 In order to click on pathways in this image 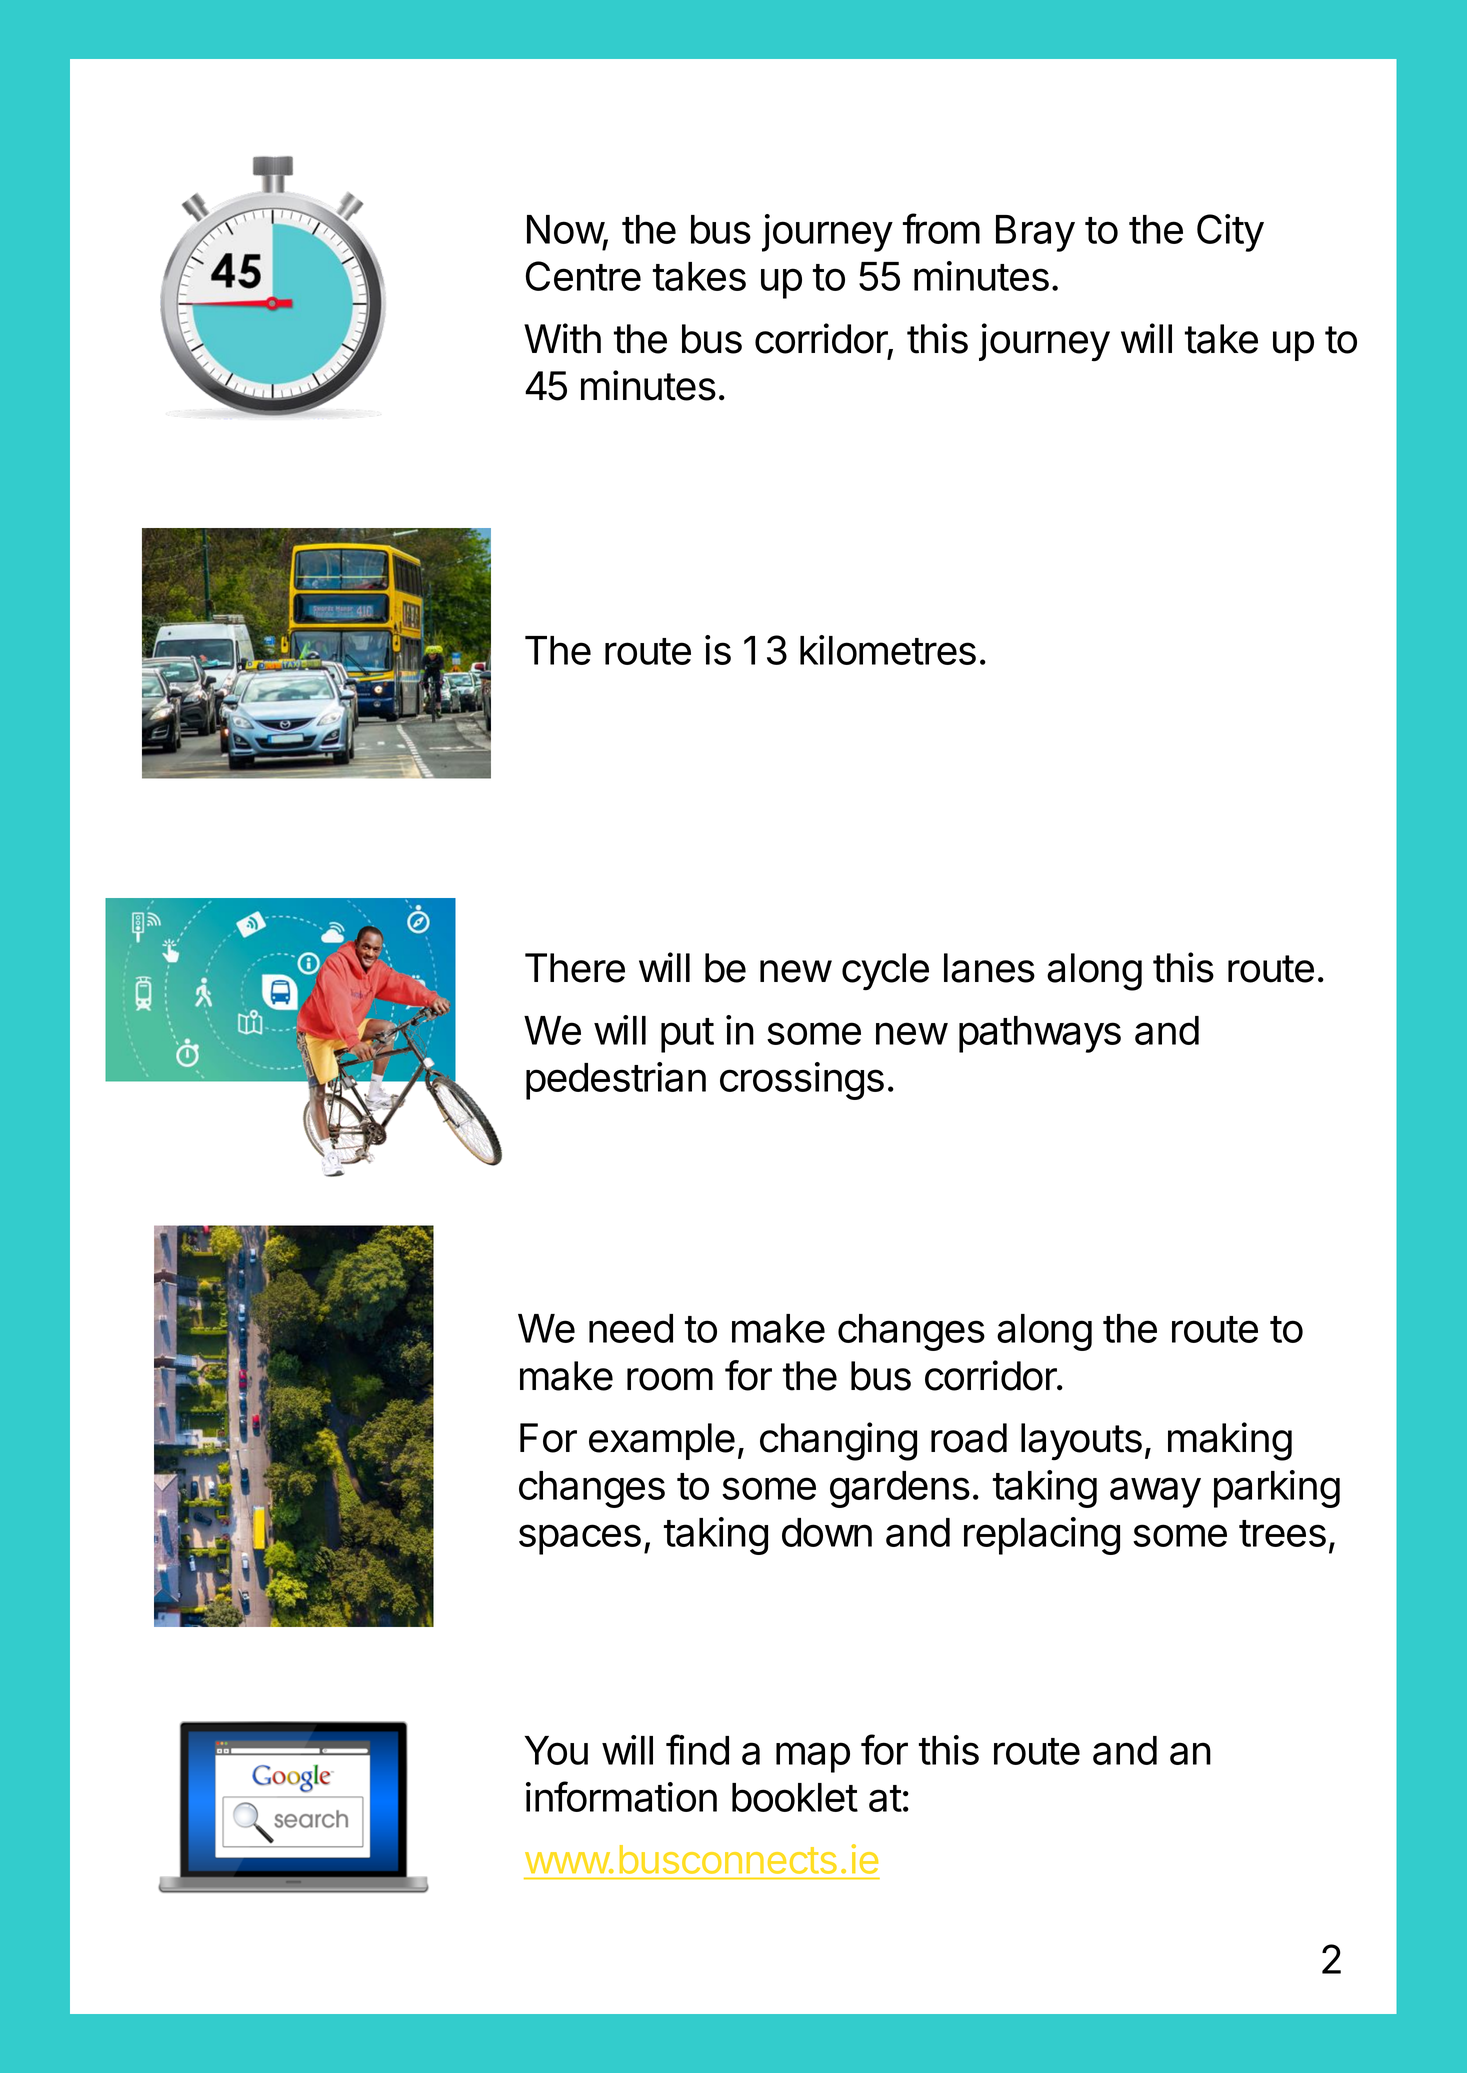, I will do `click(1040, 1034)`.
